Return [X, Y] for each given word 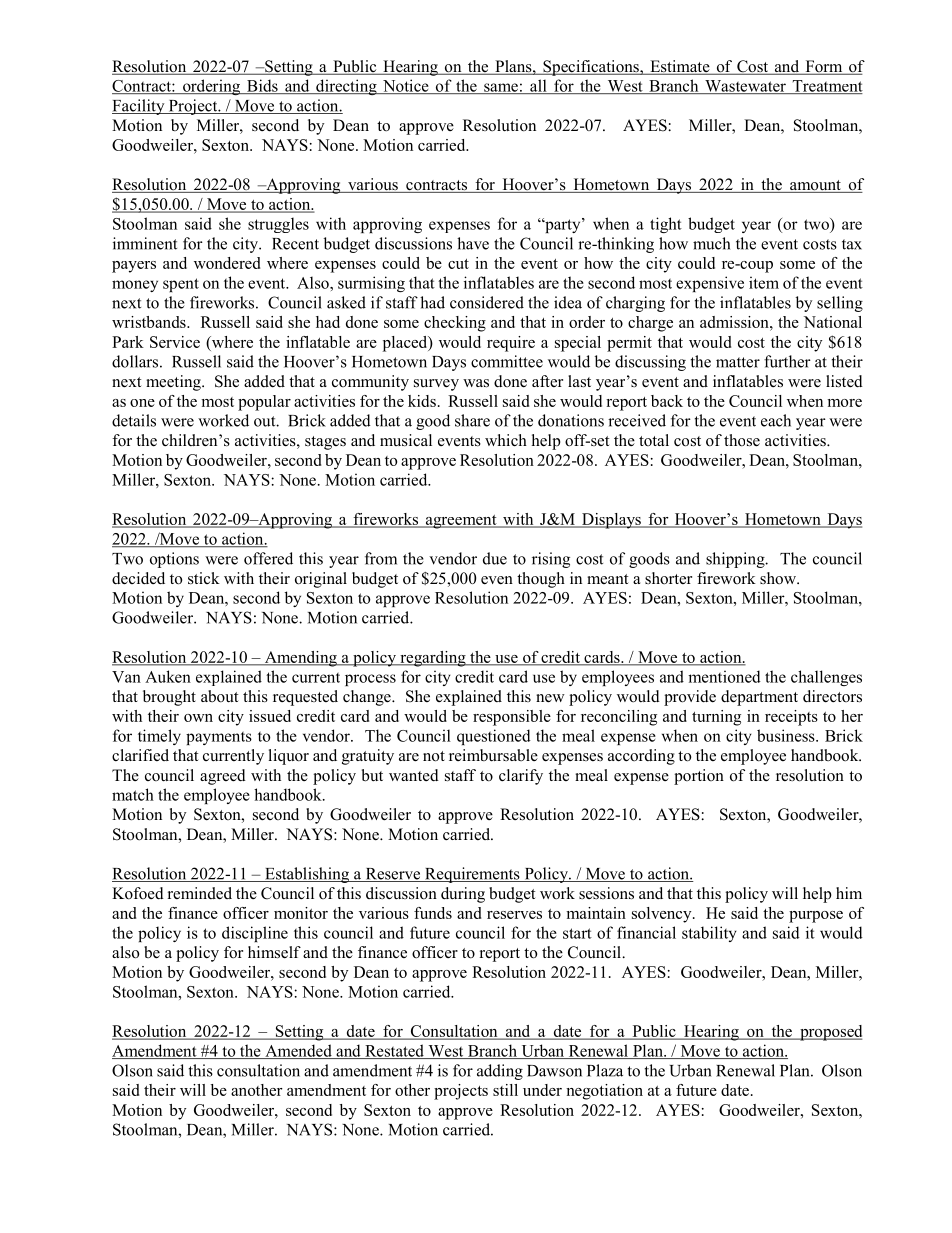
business [787, 735]
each [776, 420]
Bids [262, 86]
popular [264, 403]
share [472, 420]
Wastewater [745, 87]
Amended [298, 1051]
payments [219, 738]
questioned [494, 737]
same [501, 88]
